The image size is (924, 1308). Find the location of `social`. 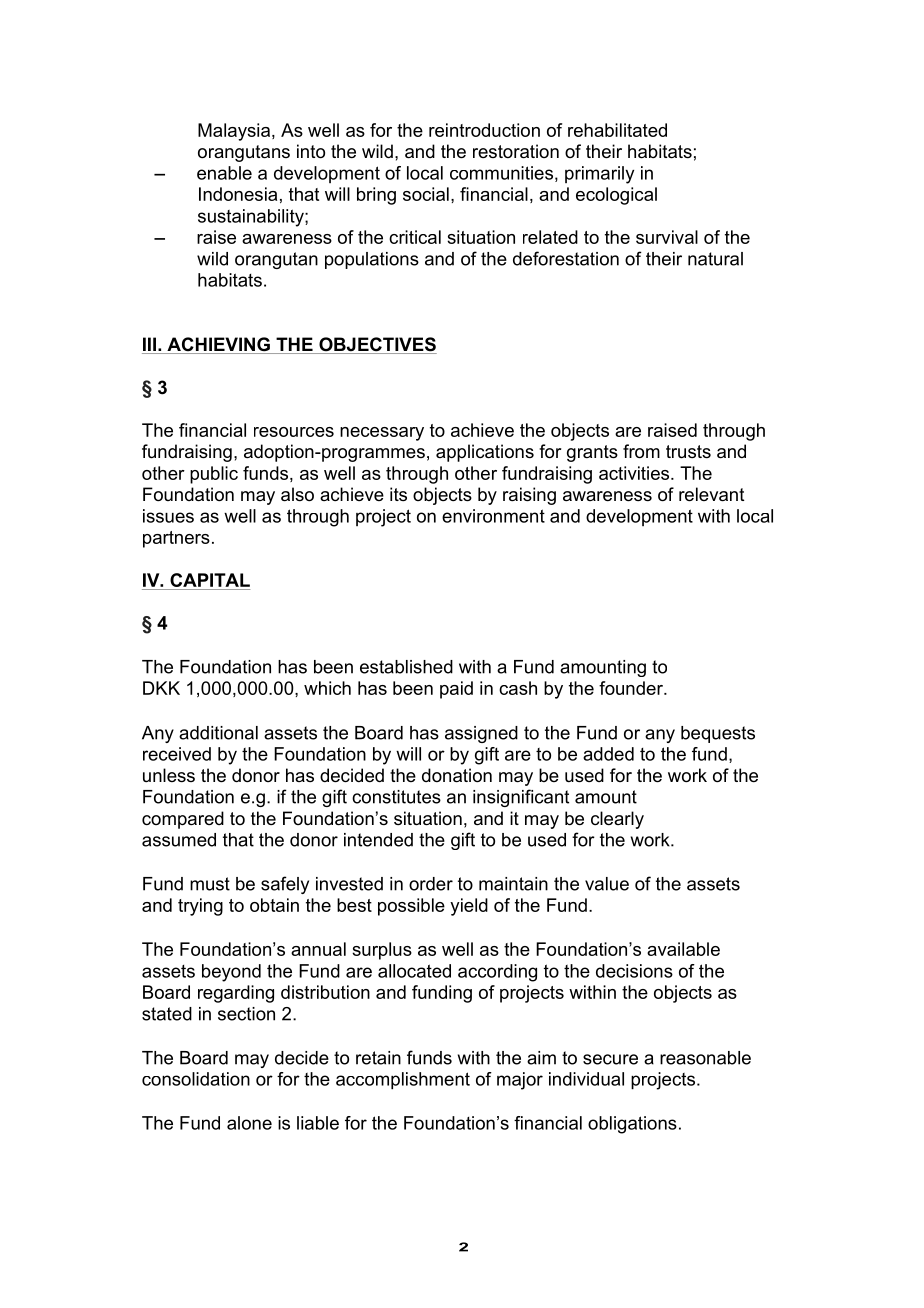

social is located at coordinates (426, 194).
